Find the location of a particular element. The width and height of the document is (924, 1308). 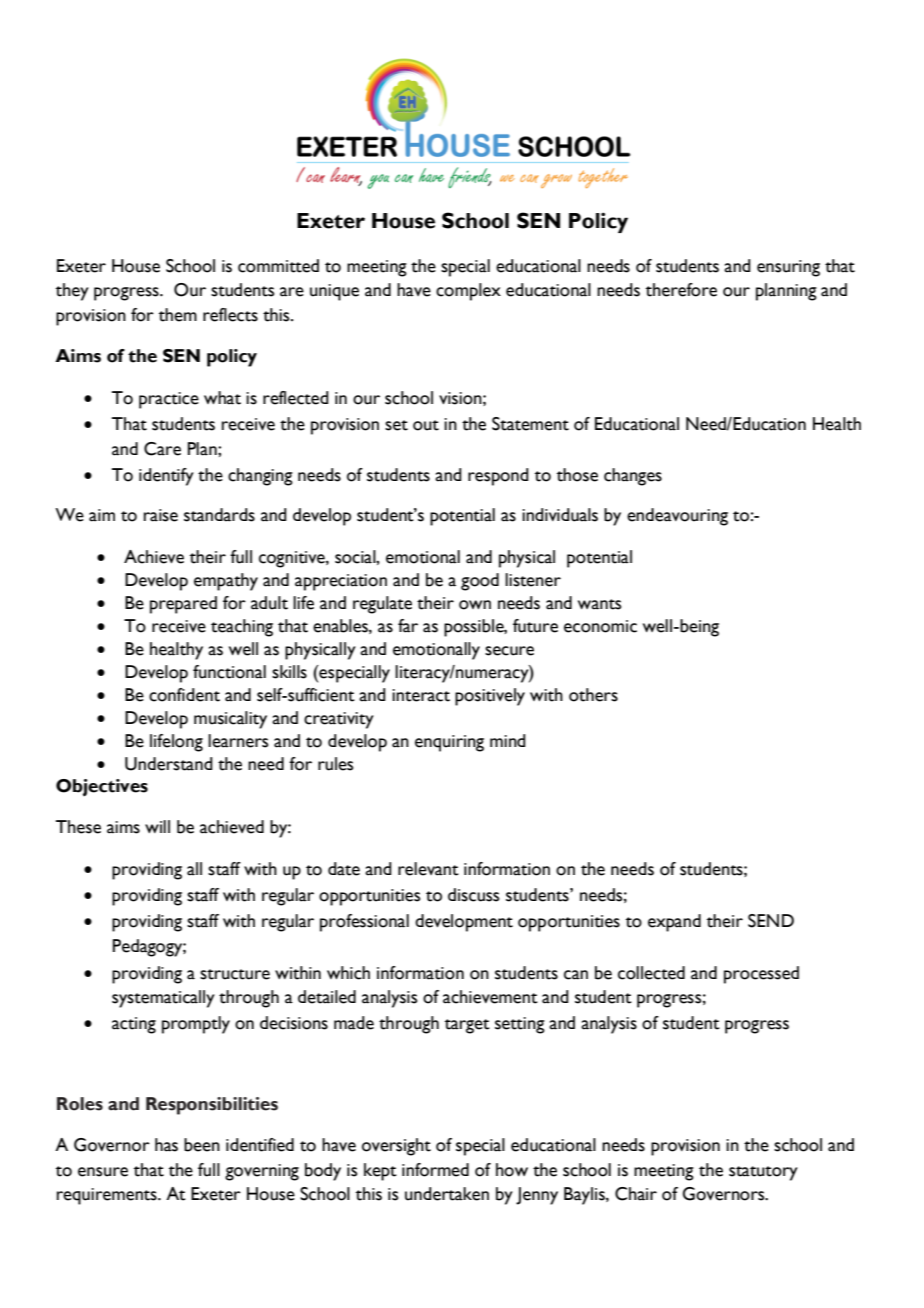

enquiring is located at coordinates (449, 743).
